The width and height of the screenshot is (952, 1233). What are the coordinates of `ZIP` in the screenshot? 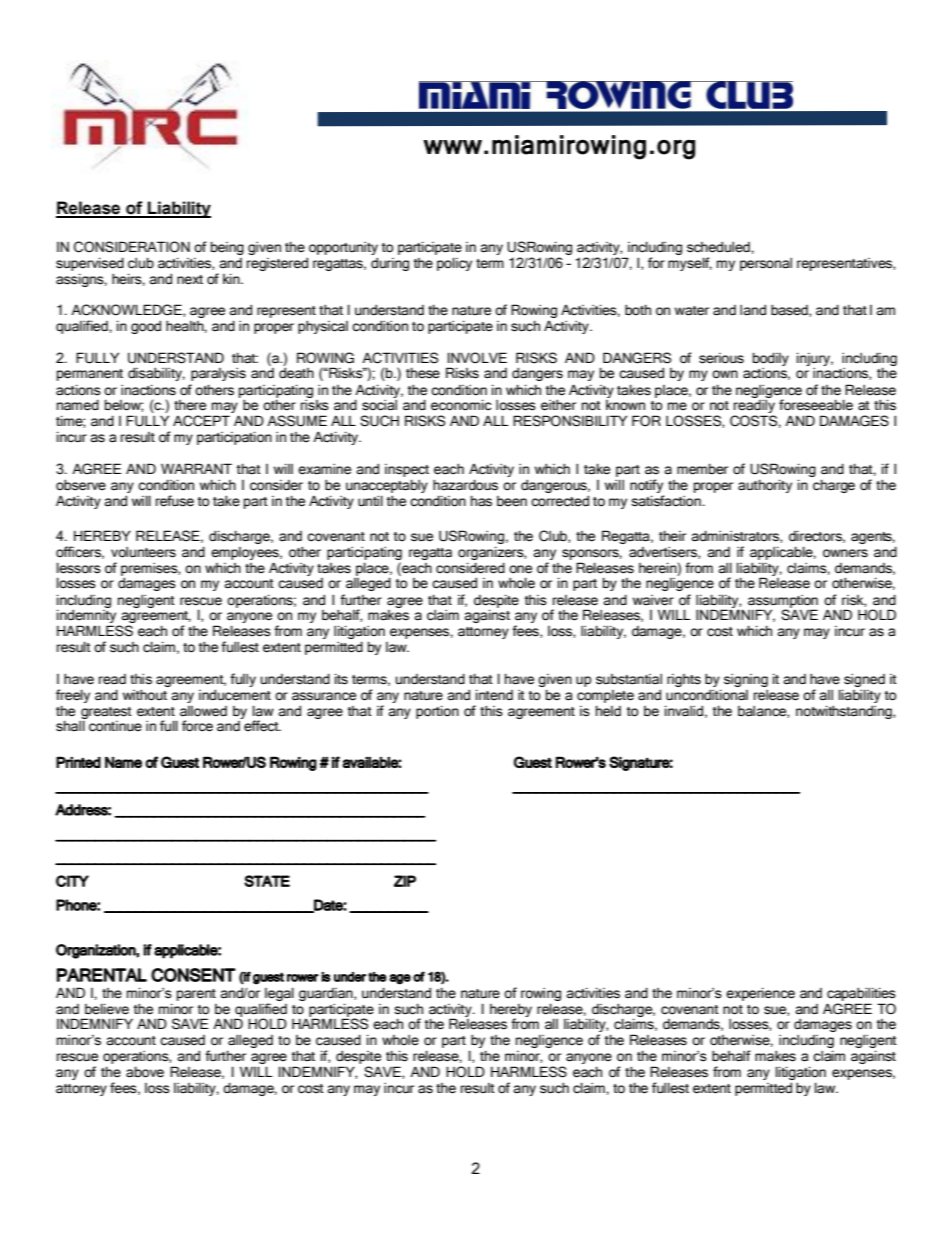 It's located at (405, 881).
